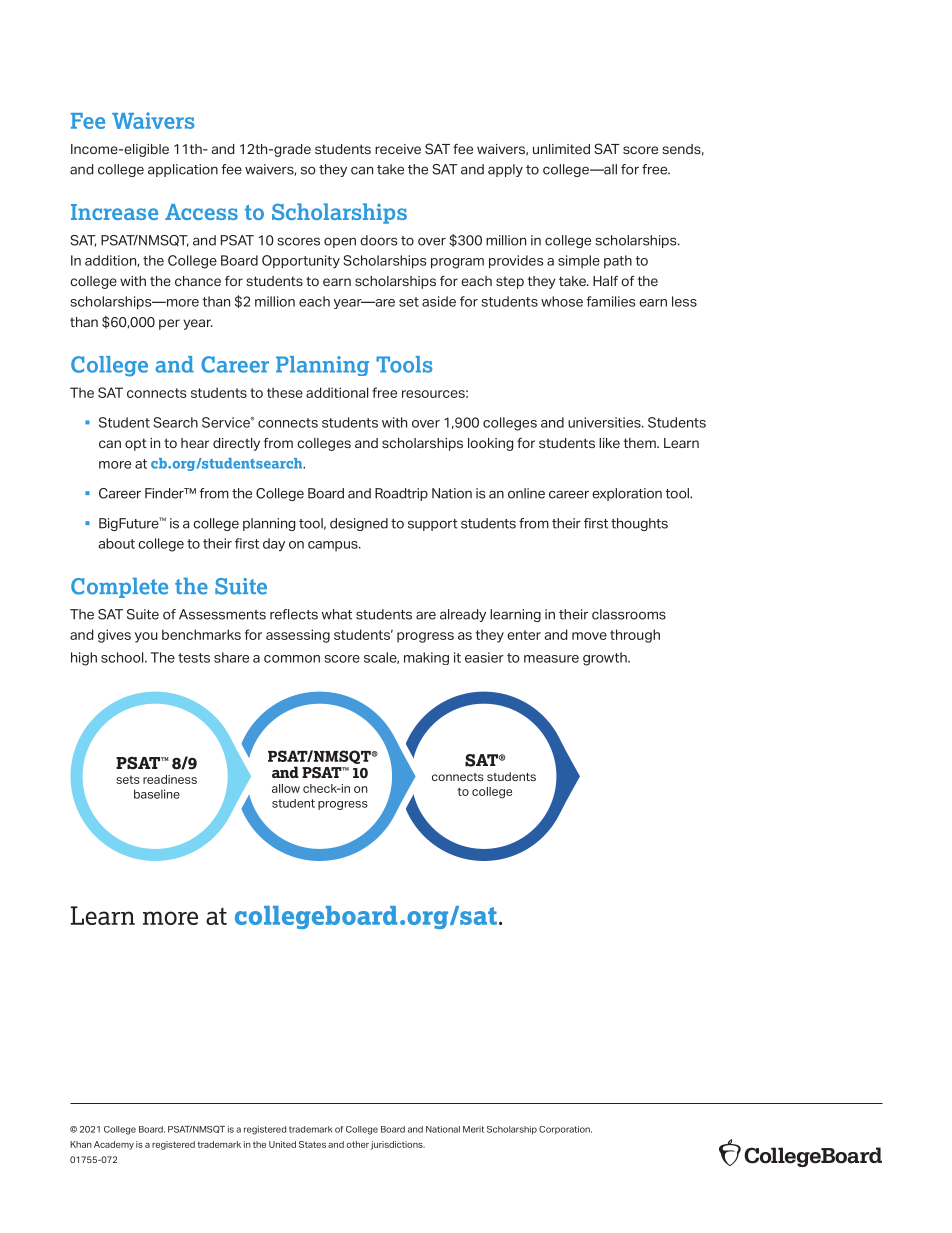 This document has width=952, height=1233. I want to click on Academy, so click(114, 1145).
